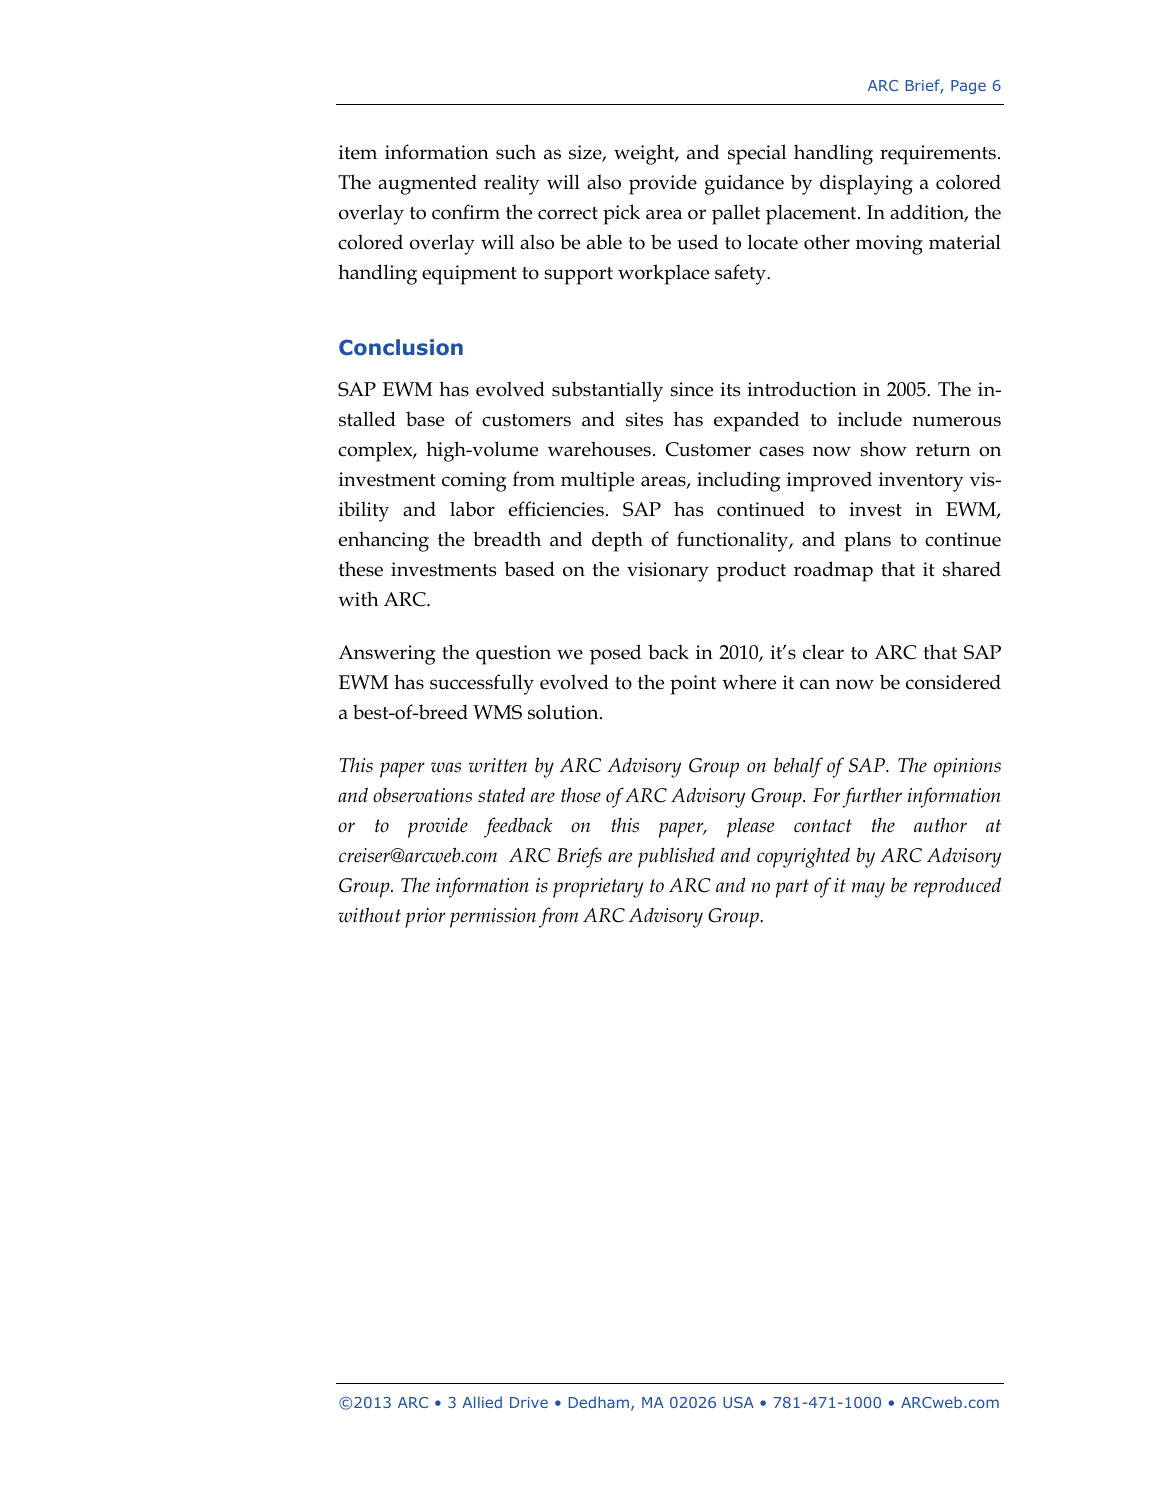 This screenshot has width=1150, height=1489. What do you see at coordinates (953, 682) in the screenshot?
I see `considered` at bounding box center [953, 682].
